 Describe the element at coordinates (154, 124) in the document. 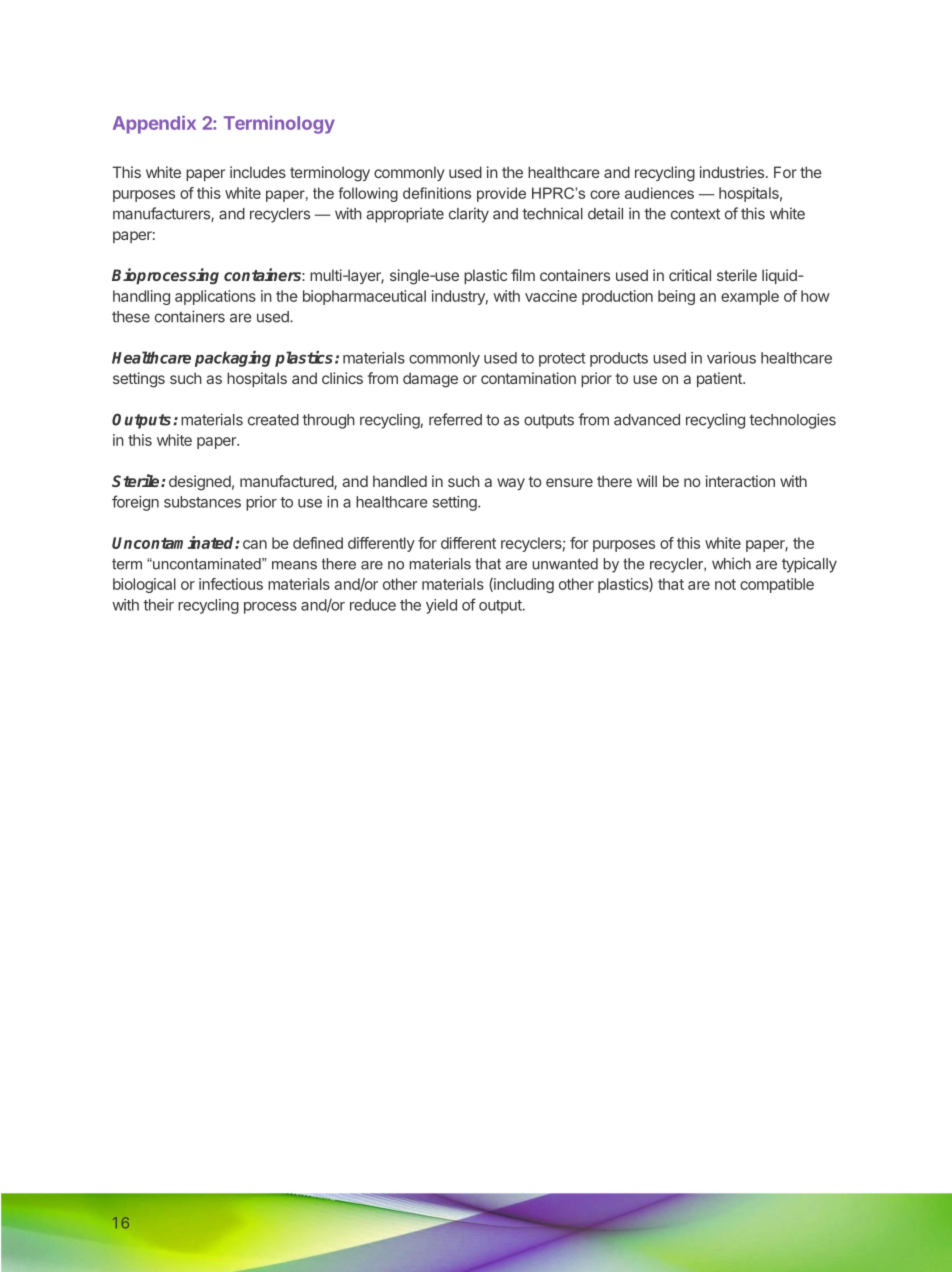

I see `Appendix` at that location.
